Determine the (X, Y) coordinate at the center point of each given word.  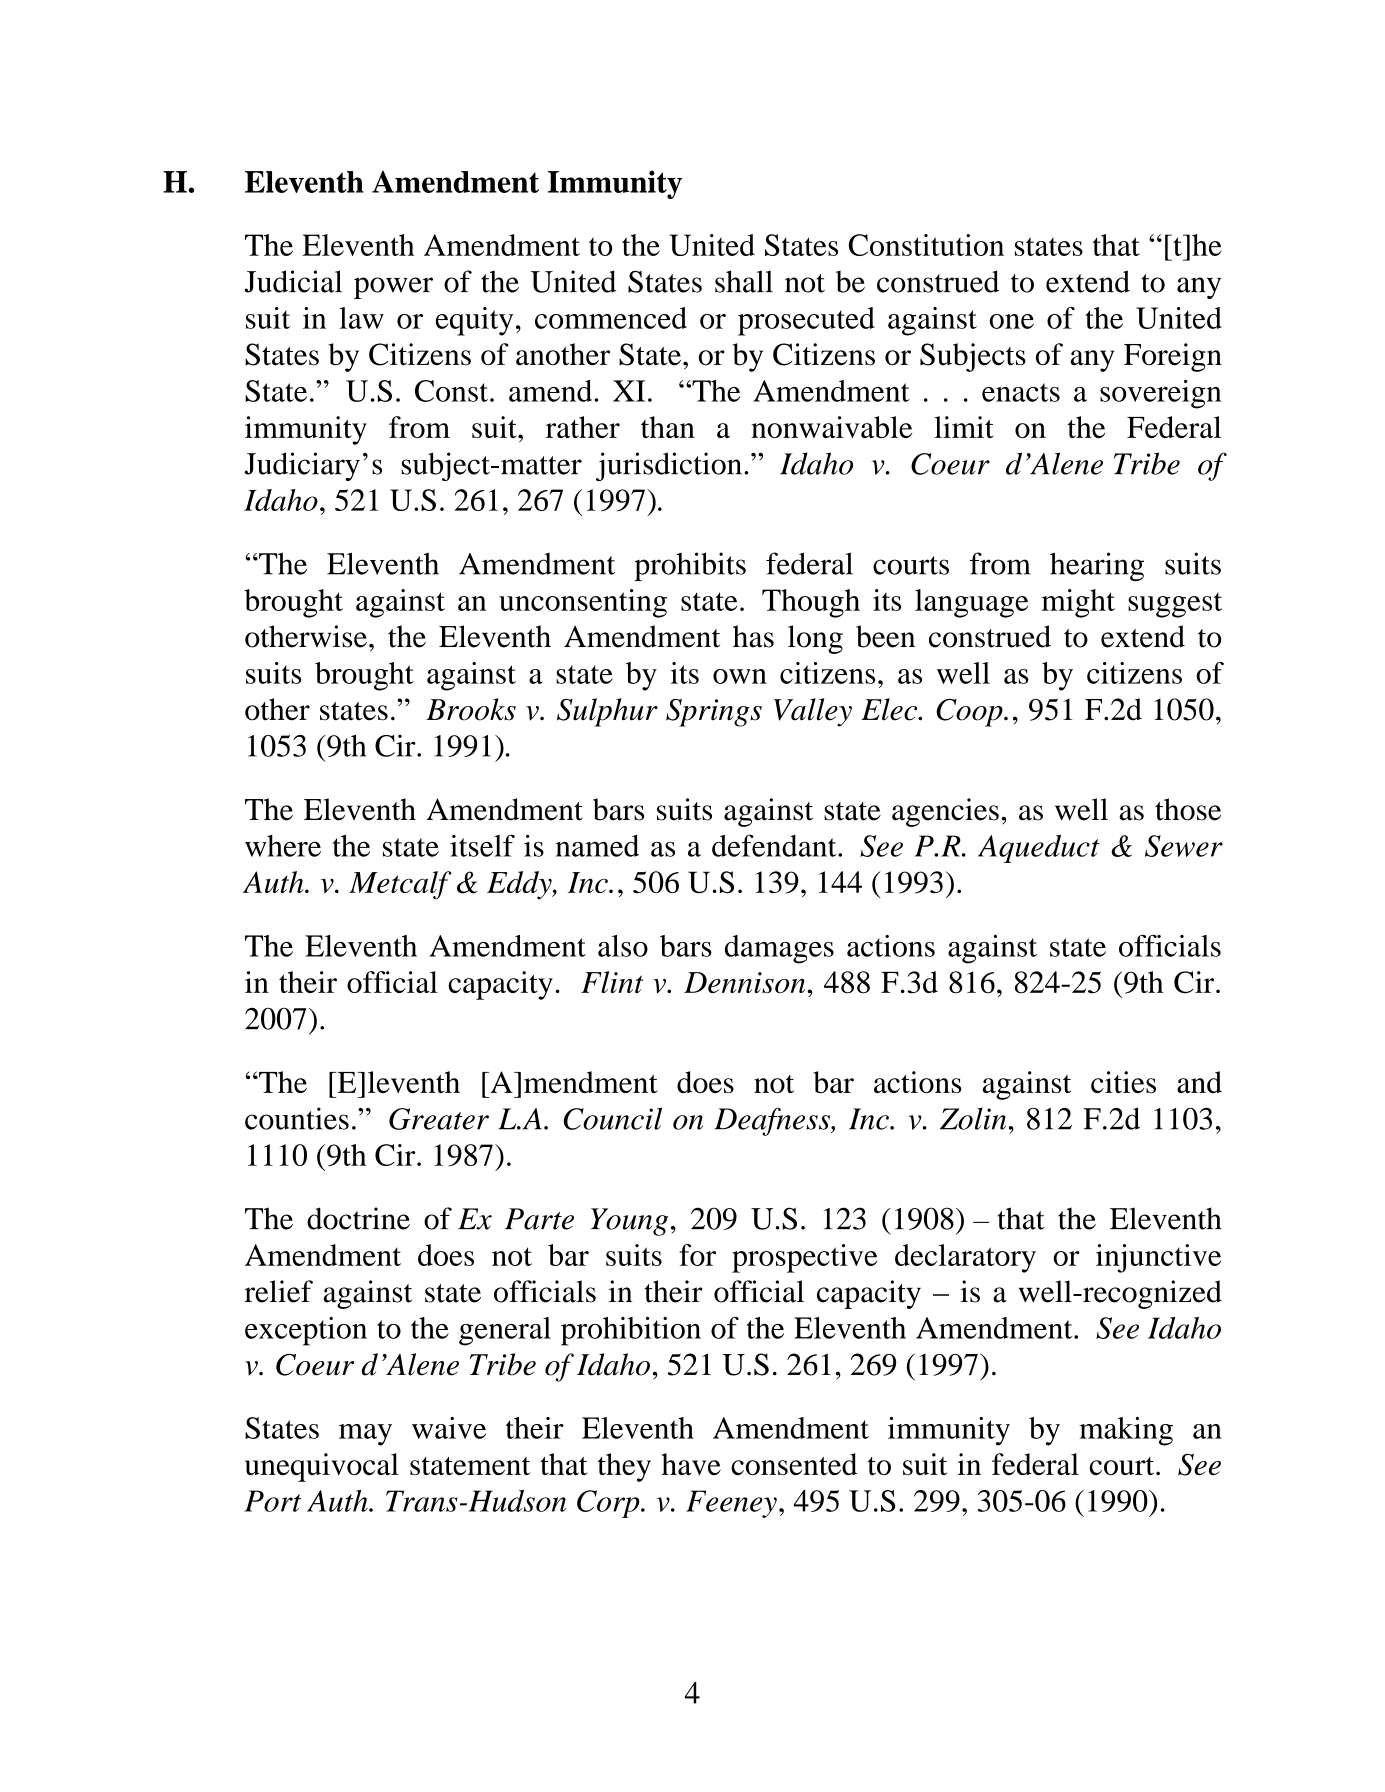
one (1011, 321)
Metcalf (400, 885)
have (691, 1464)
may (365, 1435)
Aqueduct (1039, 849)
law (361, 318)
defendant (775, 845)
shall (744, 281)
